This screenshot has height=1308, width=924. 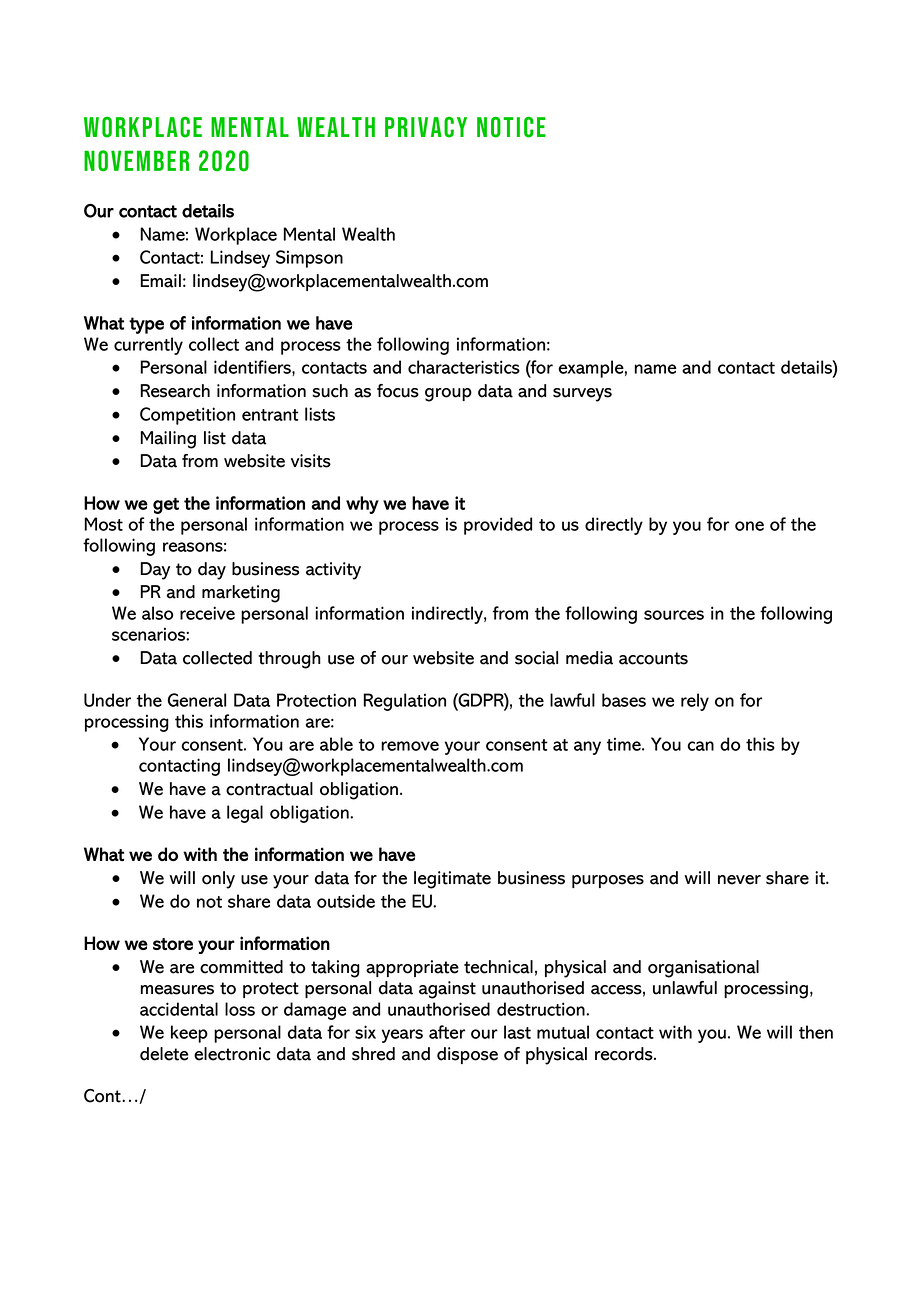 I want to click on social, so click(x=536, y=658).
